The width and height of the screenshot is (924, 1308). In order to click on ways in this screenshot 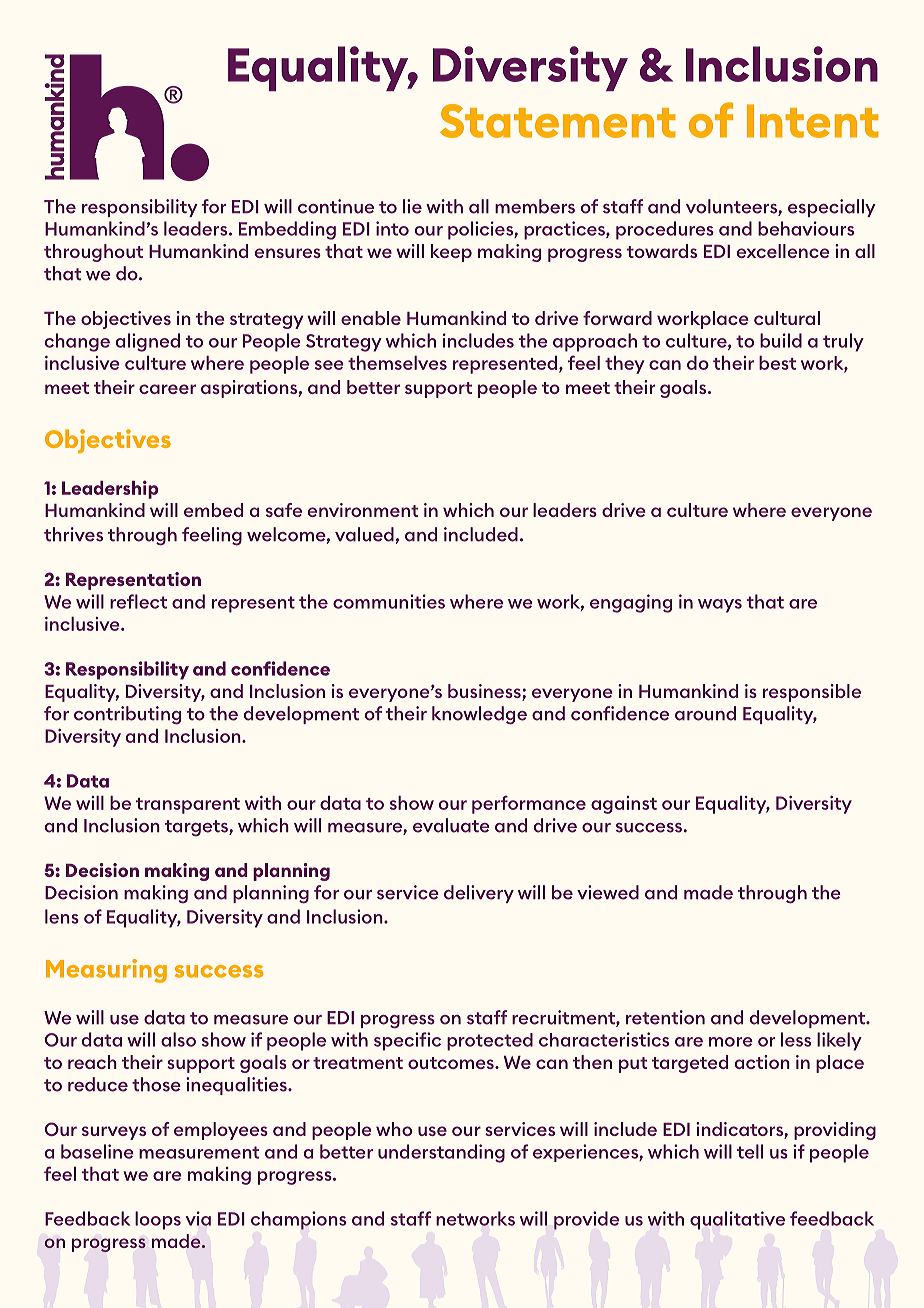, I will do `click(720, 606)`.
